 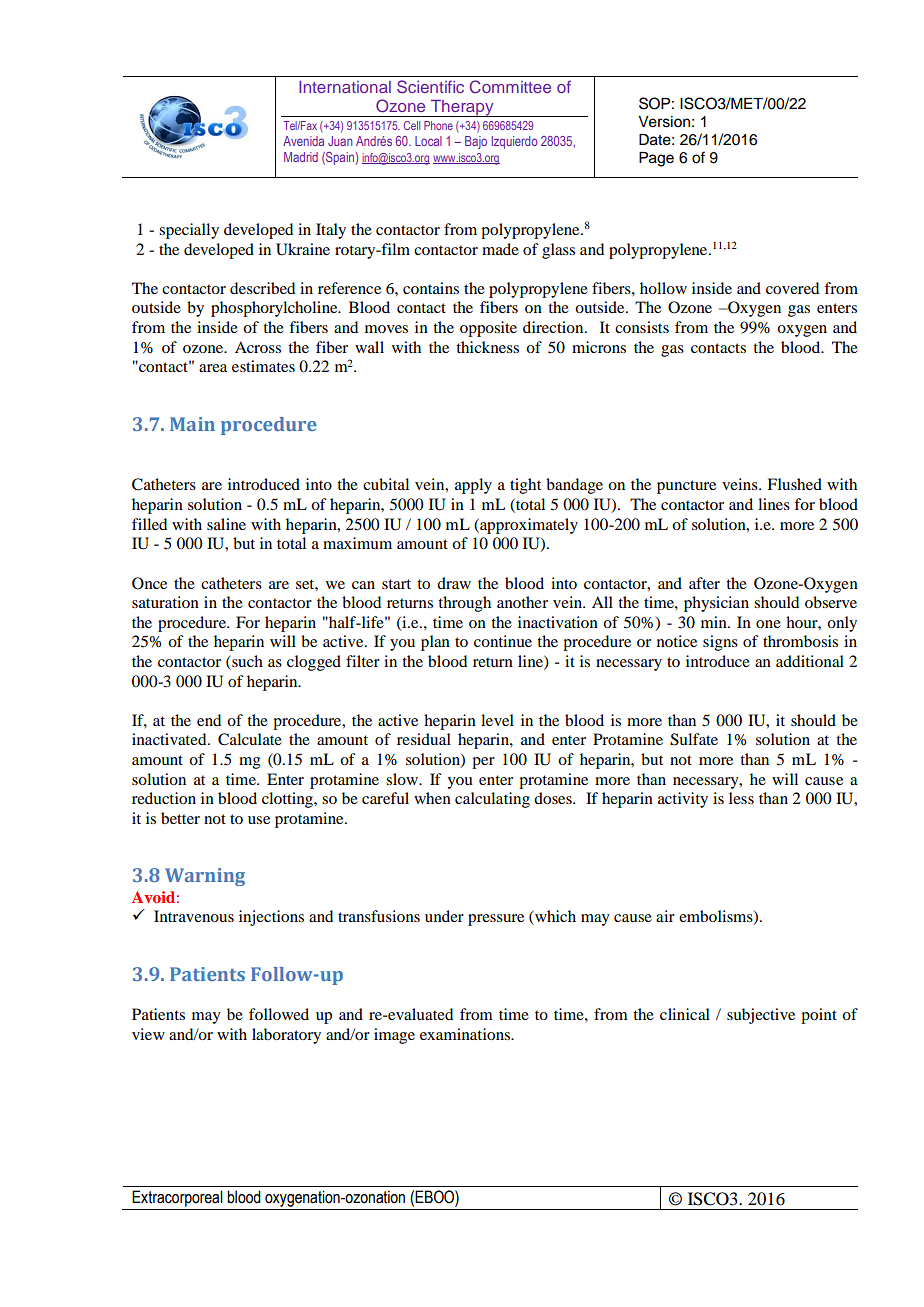 I want to click on calculating, so click(x=492, y=800).
